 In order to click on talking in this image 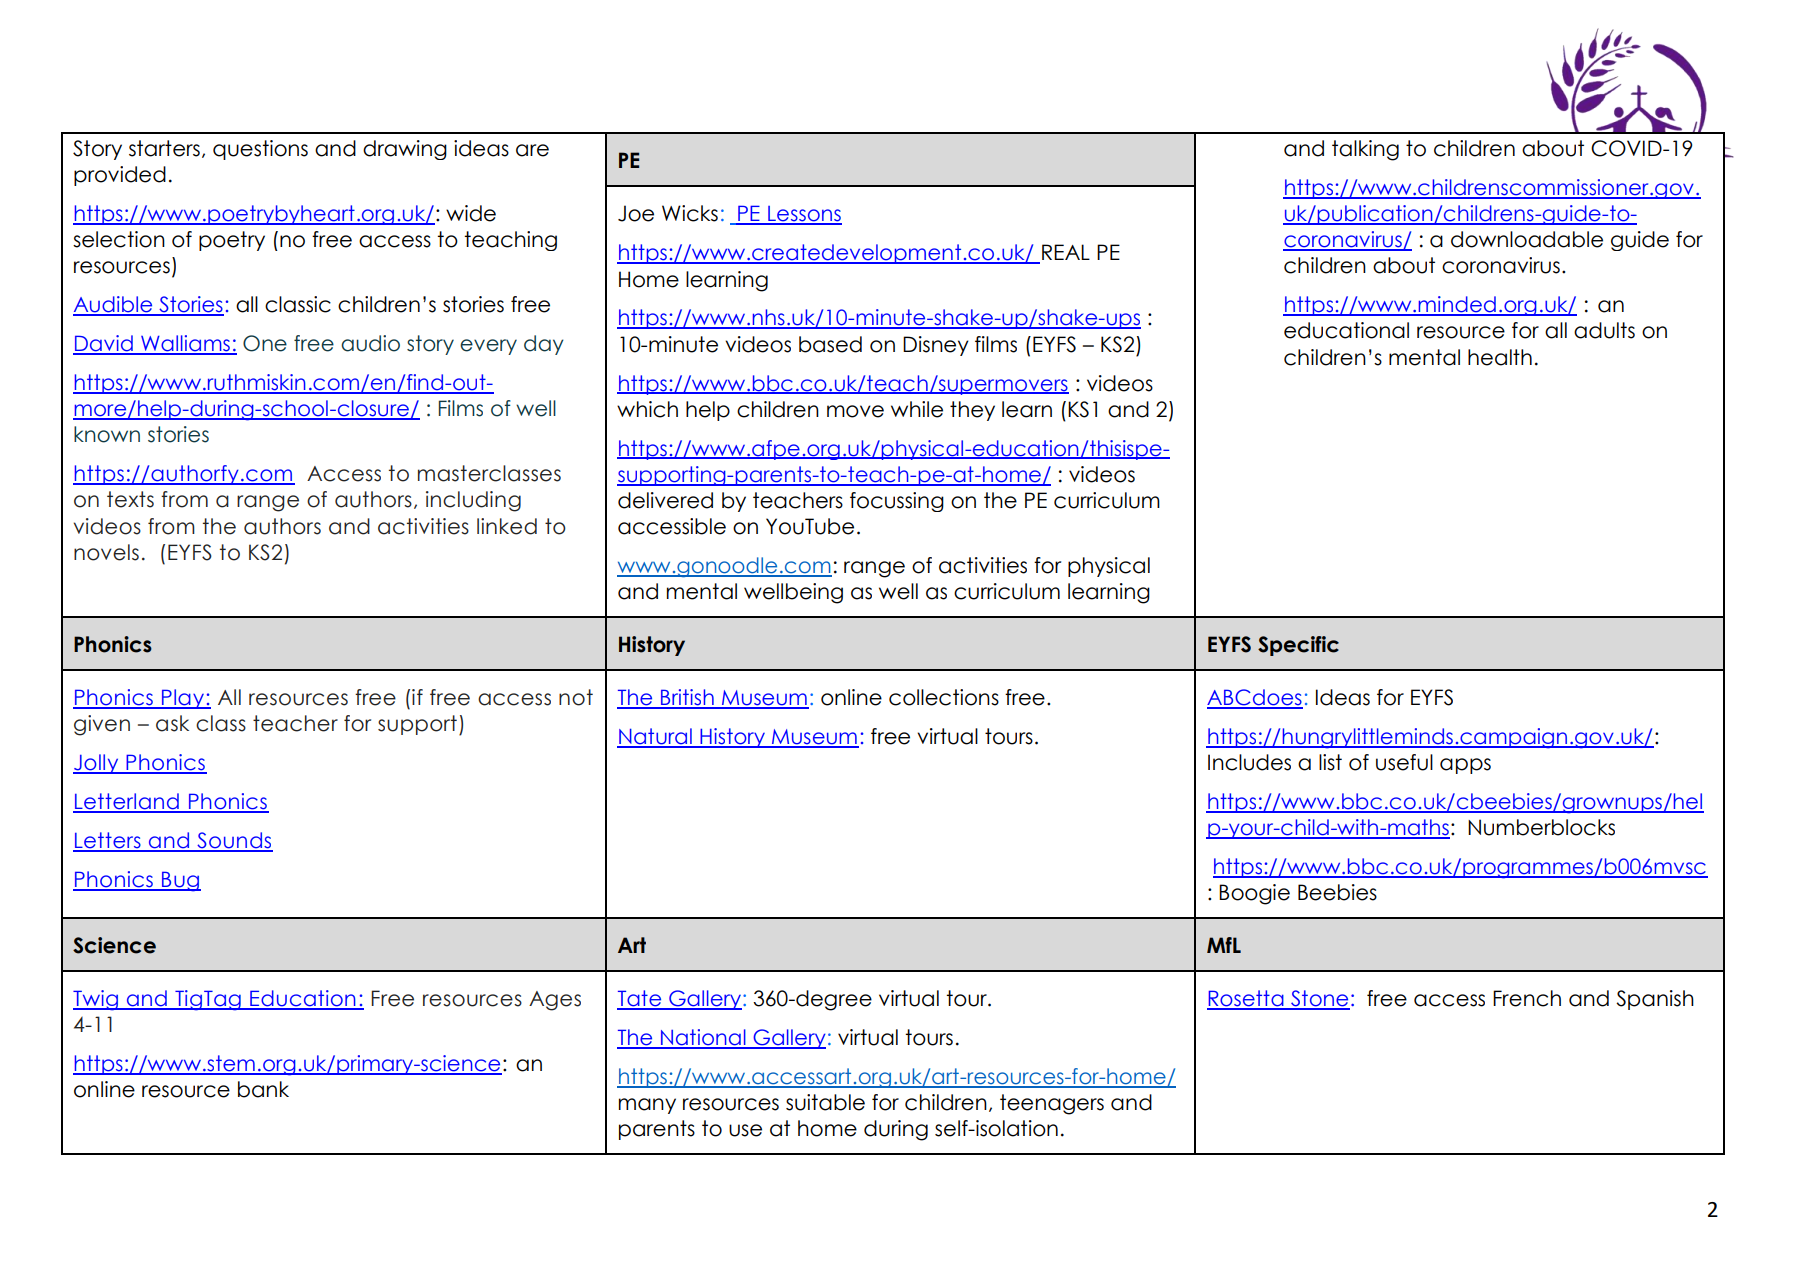, I will do `click(1365, 150)`.
